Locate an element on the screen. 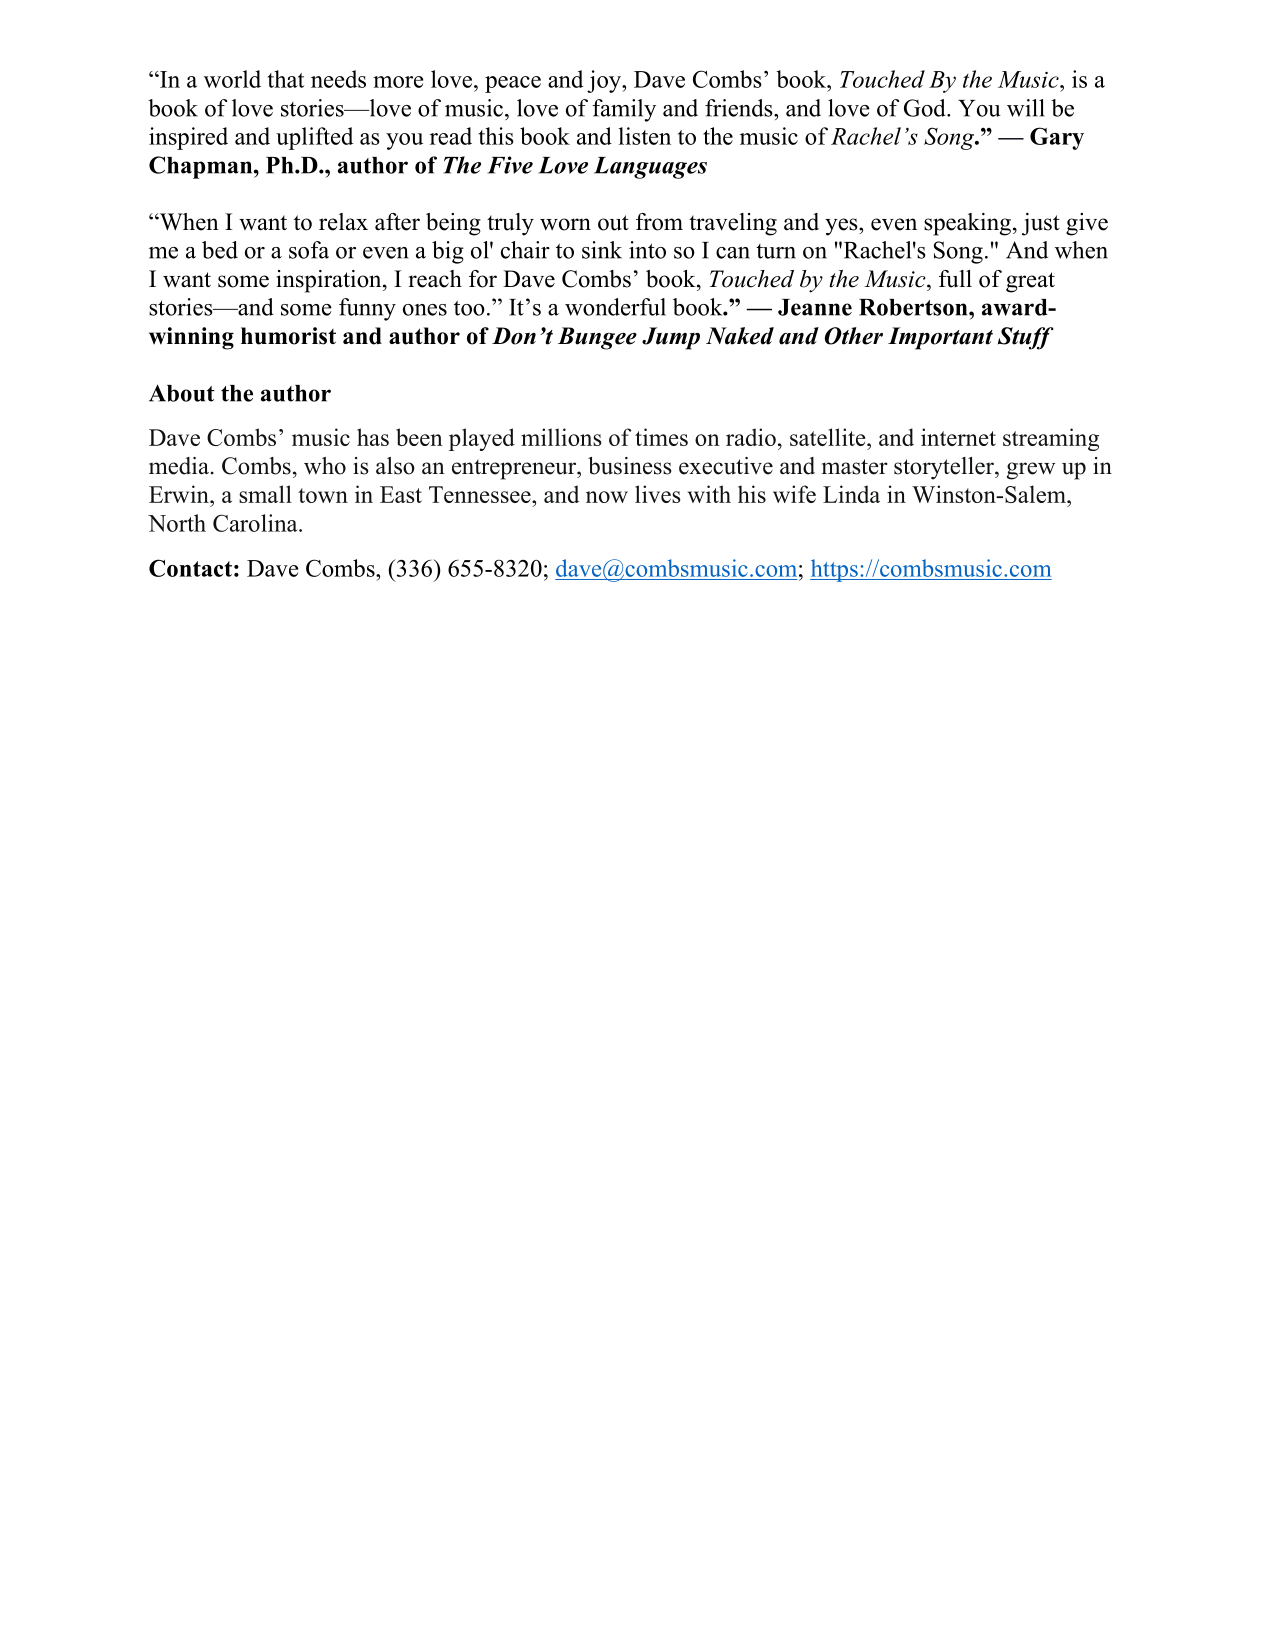 The width and height of the screenshot is (1262, 1633). speaking is located at coordinates (967, 224).
